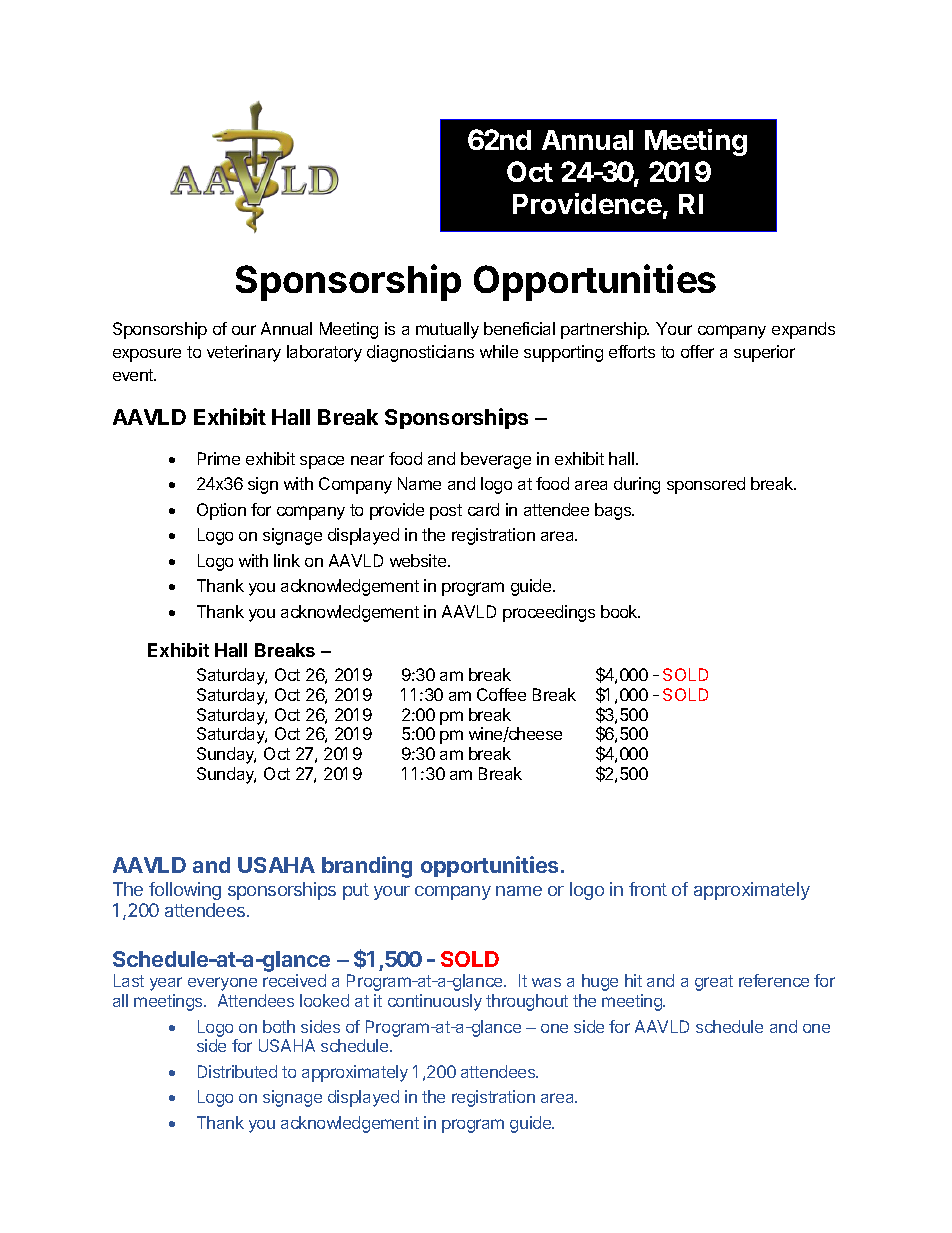 The height and width of the image is (1233, 952). What do you see at coordinates (244, 353) in the image?
I see `veterinary` at bounding box center [244, 353].
